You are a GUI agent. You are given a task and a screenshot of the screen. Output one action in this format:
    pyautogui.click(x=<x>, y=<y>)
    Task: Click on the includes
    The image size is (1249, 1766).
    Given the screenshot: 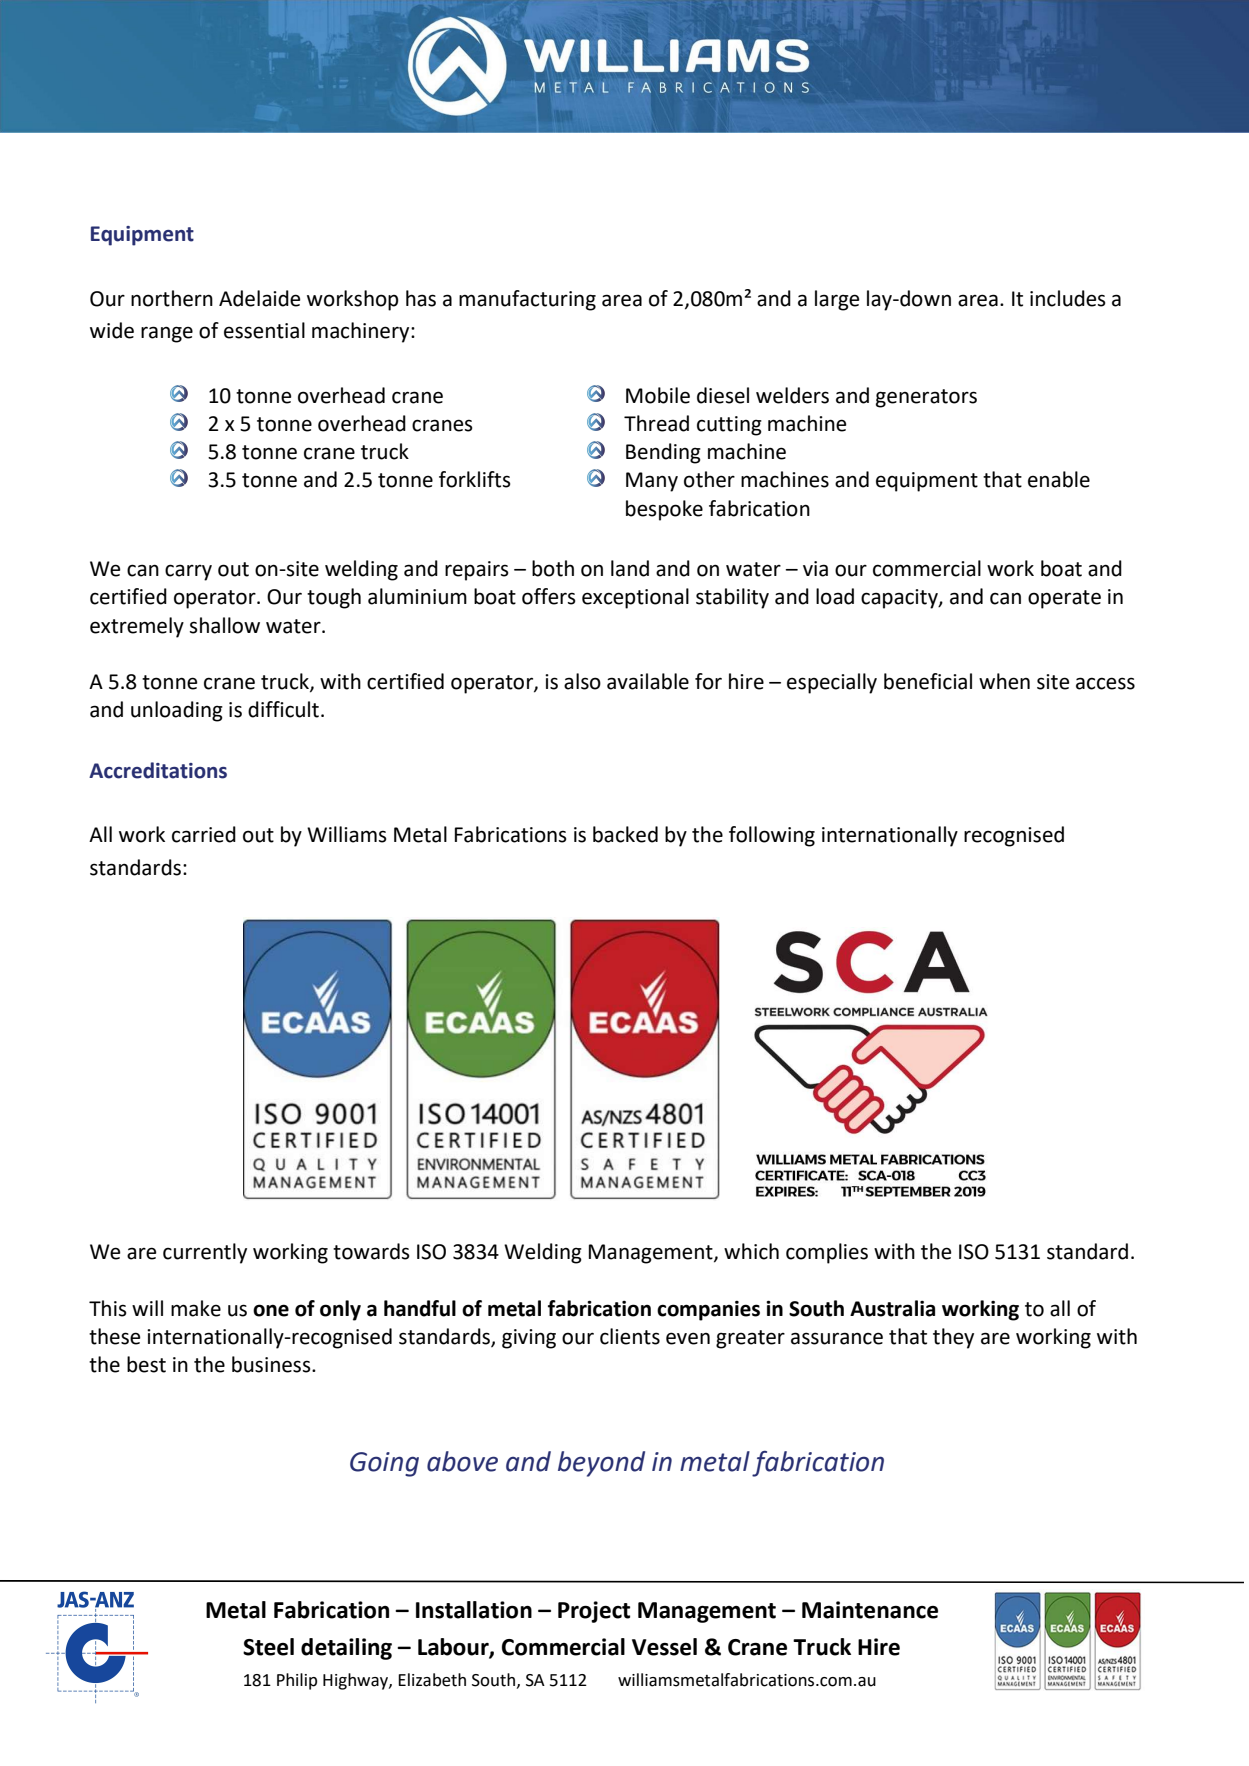 What is the action you would take?
    pyautogui.click(x=1068, y=298)
